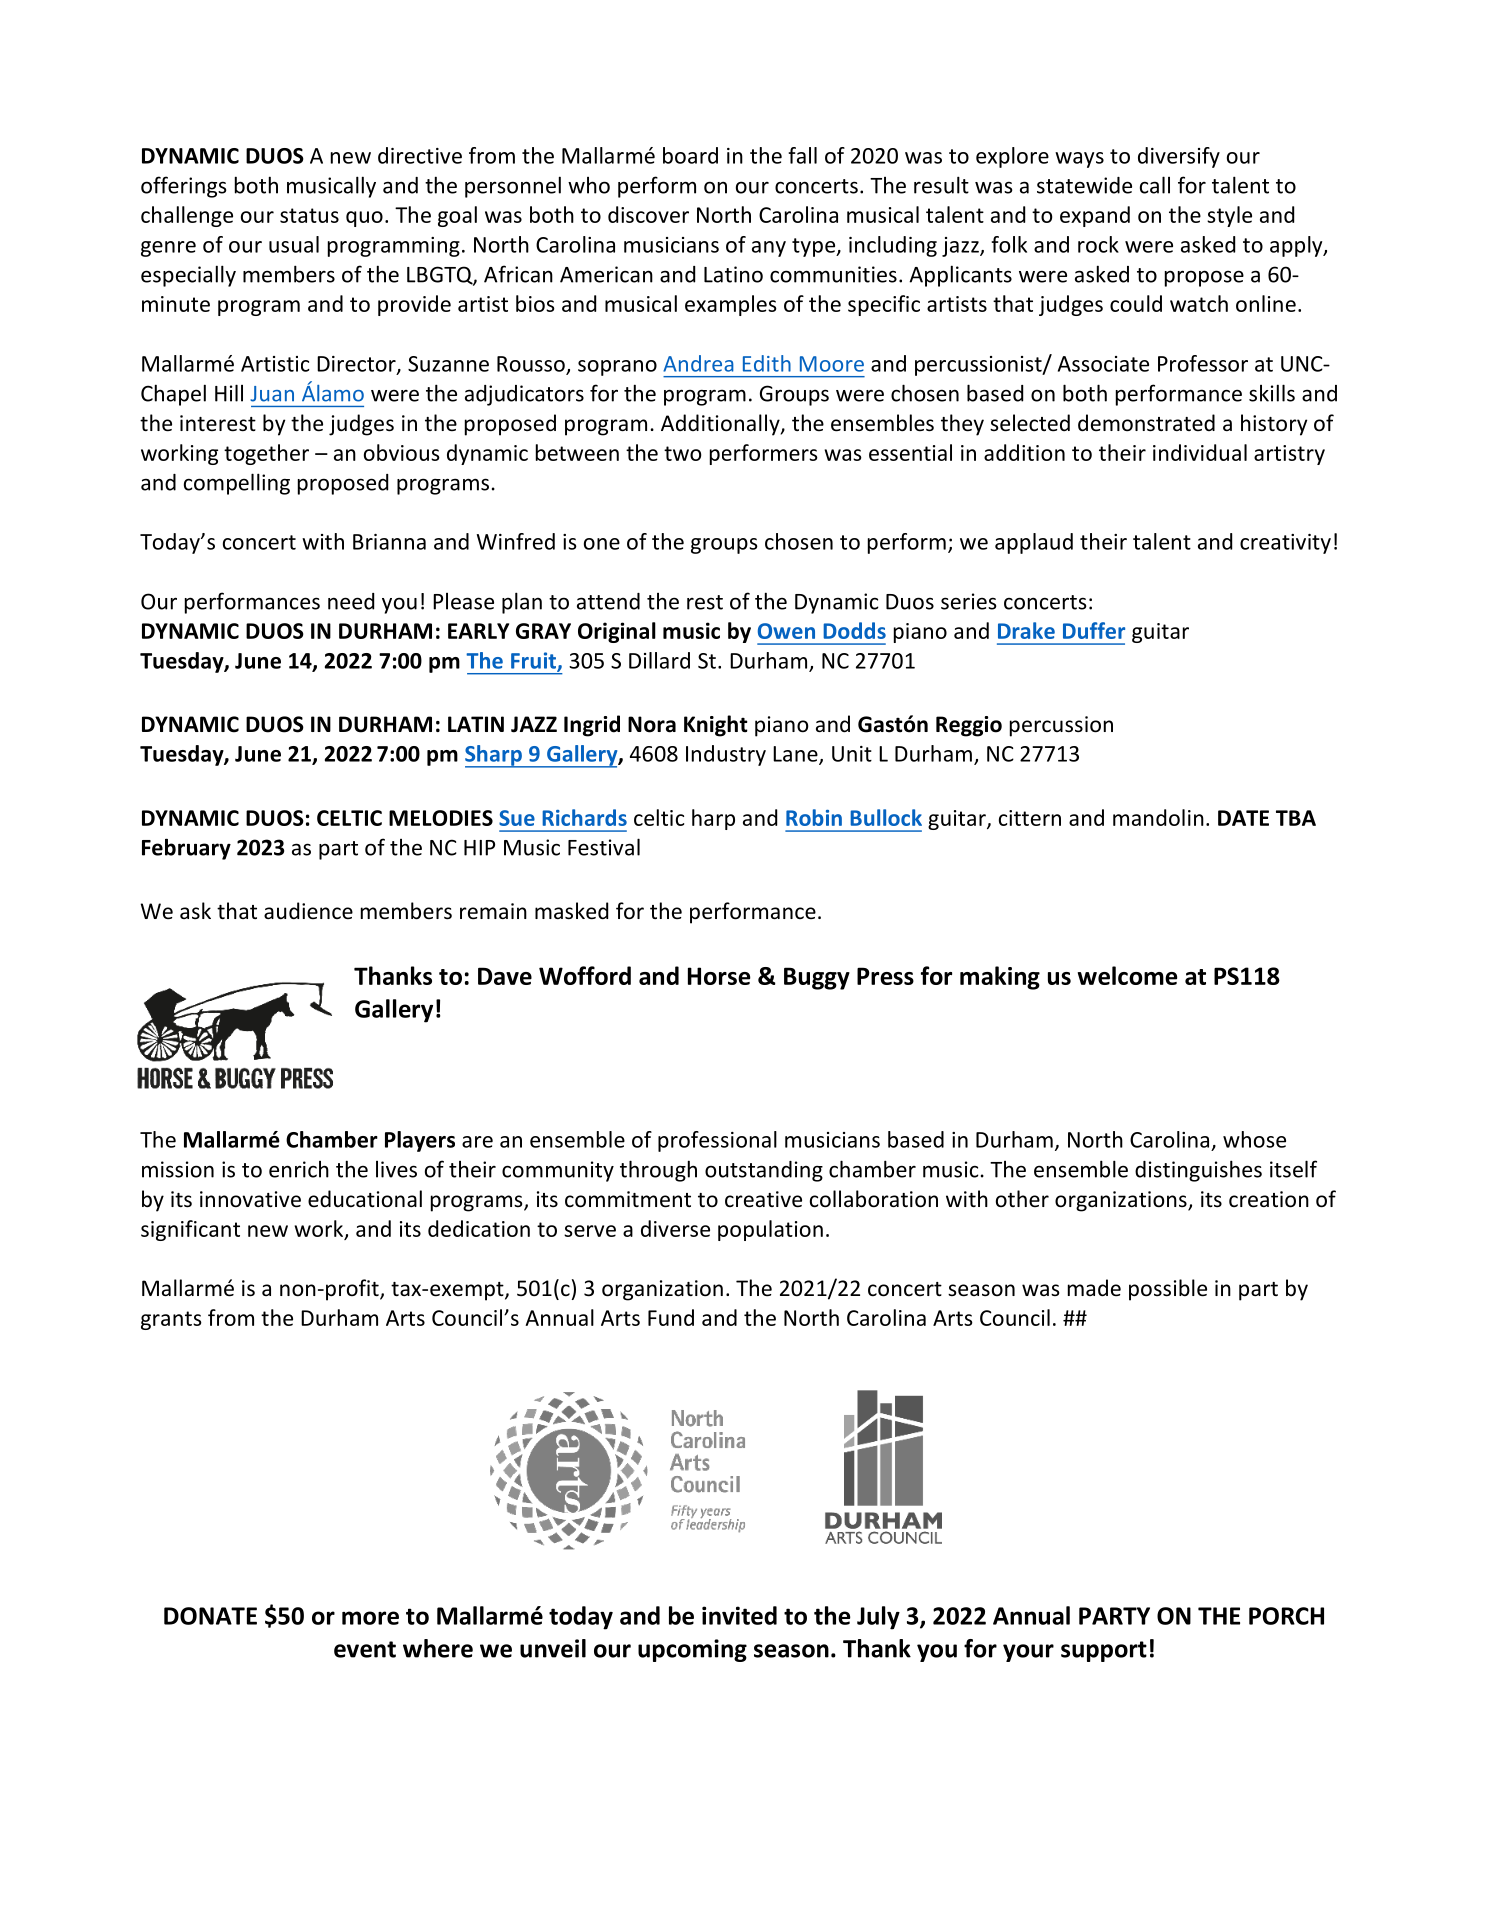  Describe the element at coordinates (1168, 1290) in the document. I see `possible` at that location.
